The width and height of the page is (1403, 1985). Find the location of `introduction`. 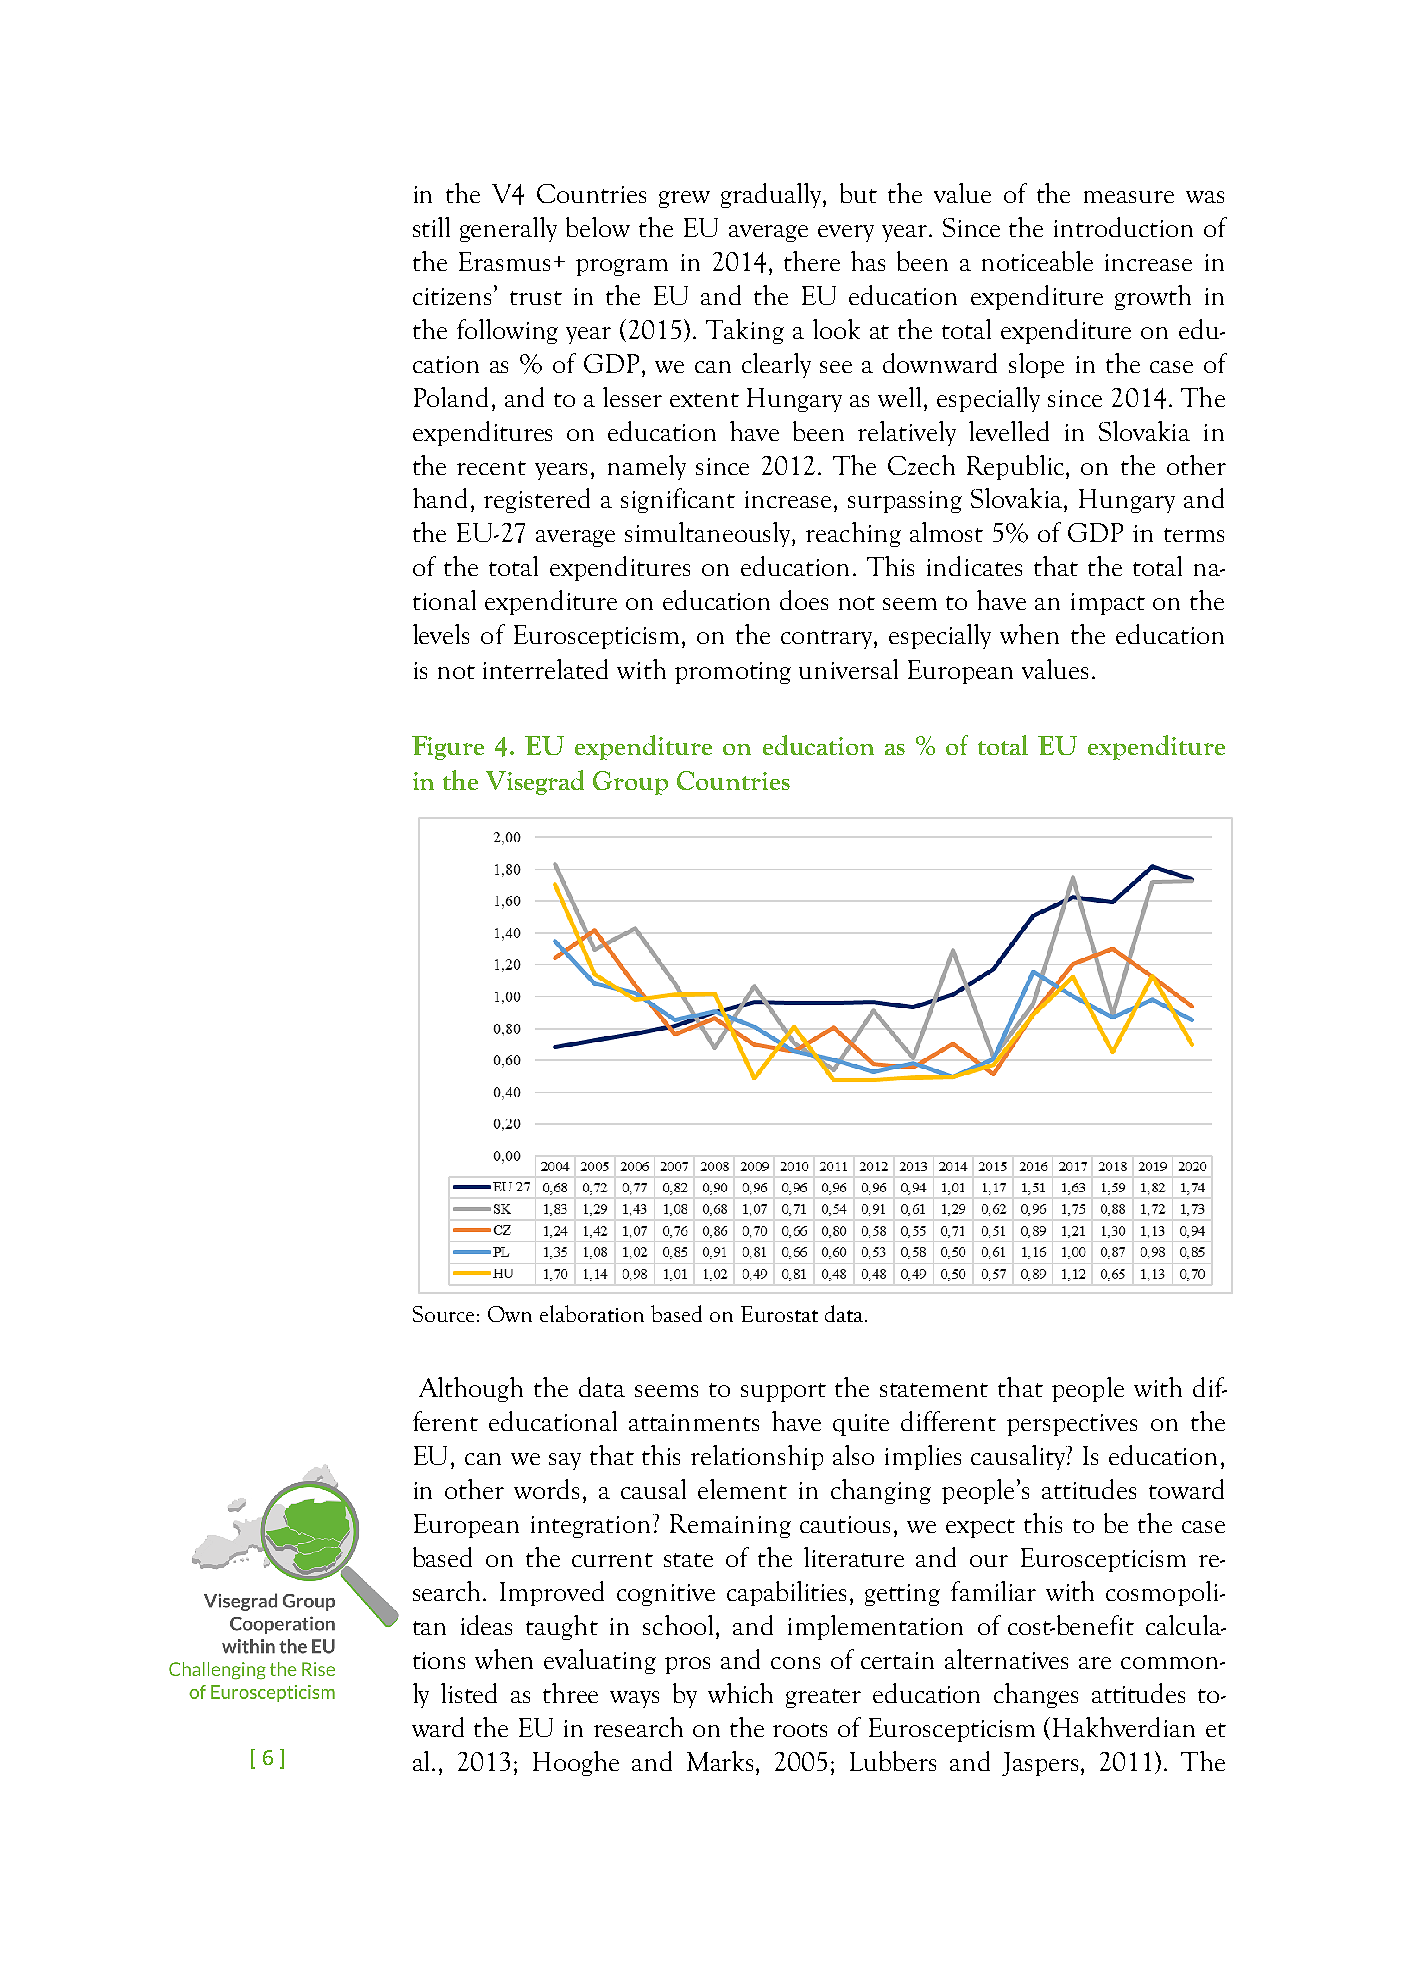

introduction is located at coordinates (1123, 227).
